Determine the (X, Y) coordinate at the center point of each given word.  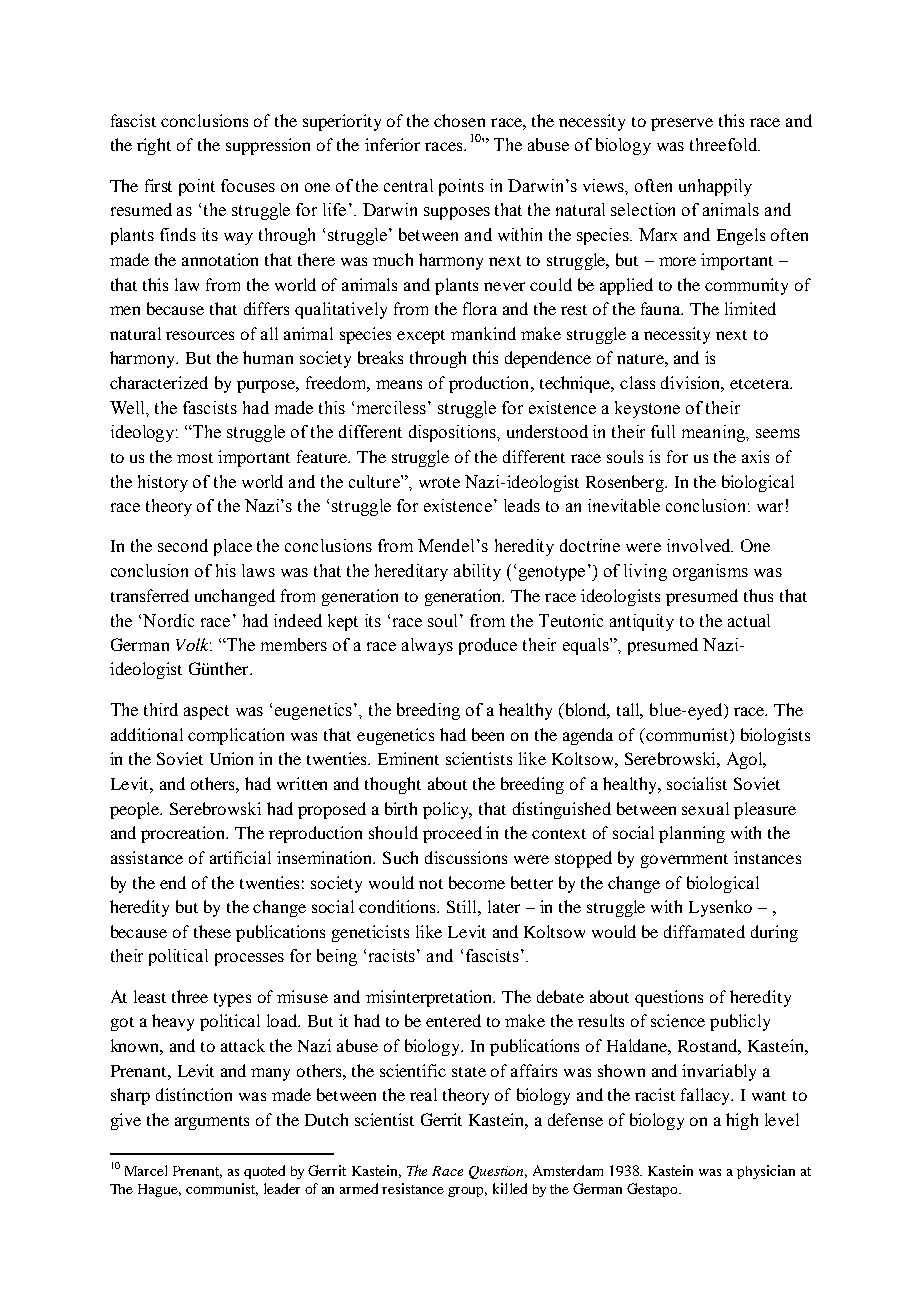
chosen (459, 120)
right (154, 146)
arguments (212, 1123)
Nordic (168, 620)
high (742, 1121)
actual (749, 620)
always (427, 646)
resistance (413, 1188)
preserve (682, 124)
